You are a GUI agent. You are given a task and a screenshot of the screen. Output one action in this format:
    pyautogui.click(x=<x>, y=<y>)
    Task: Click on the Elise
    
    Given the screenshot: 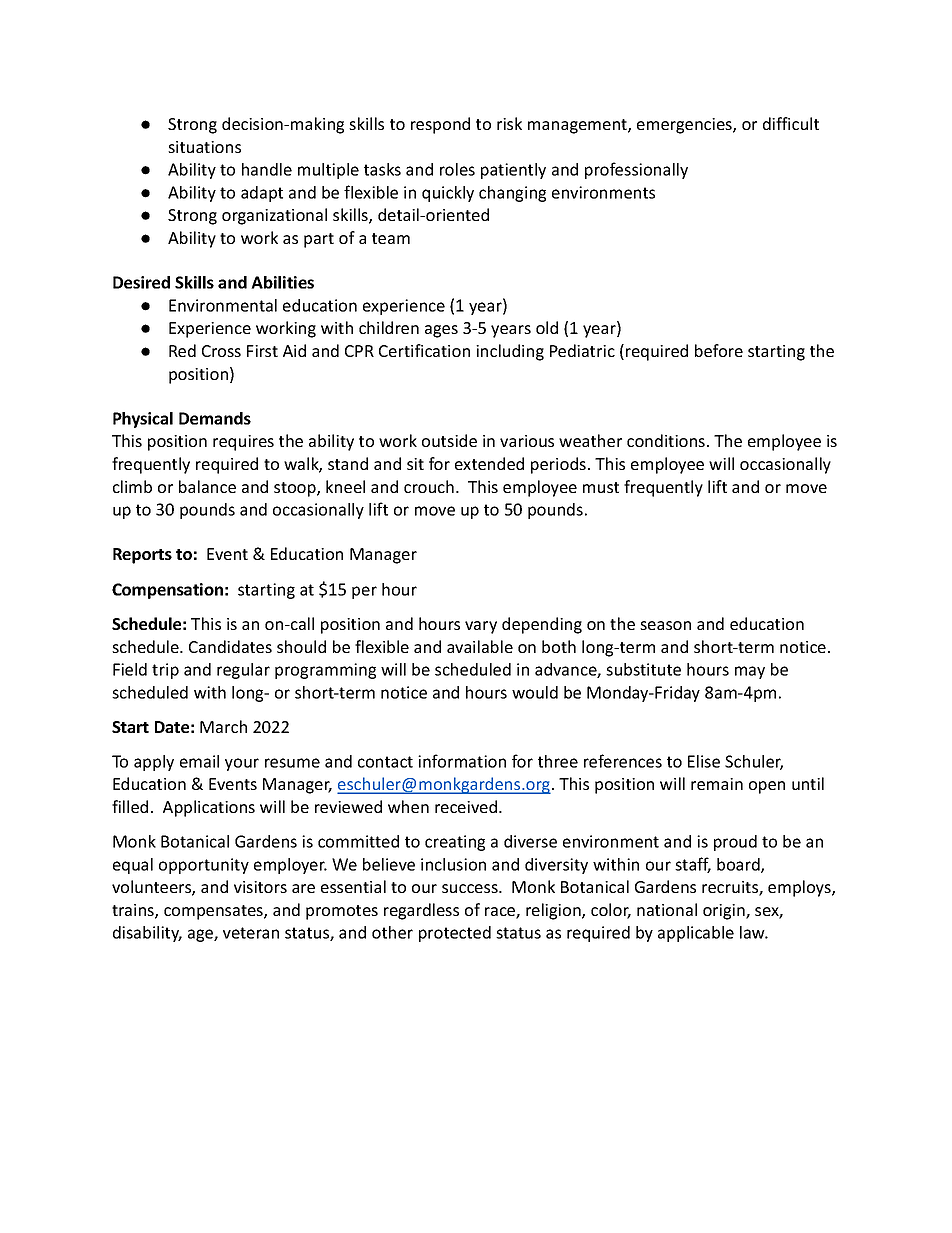 What is the action you would take?
    pyautogui.click(x=704, y=761)
